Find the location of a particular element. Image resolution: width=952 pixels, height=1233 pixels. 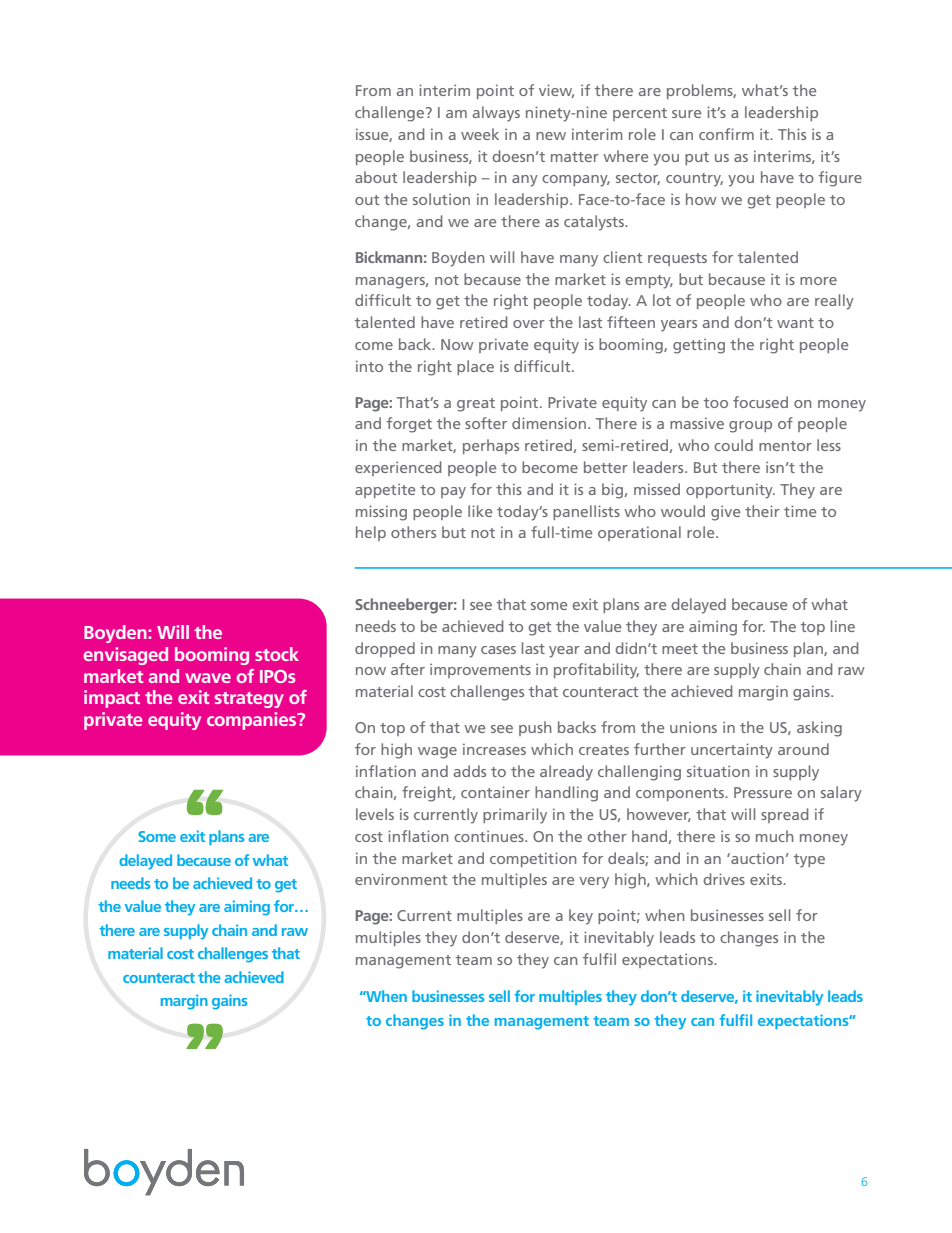

wave is located at coordinates (208, 678).
